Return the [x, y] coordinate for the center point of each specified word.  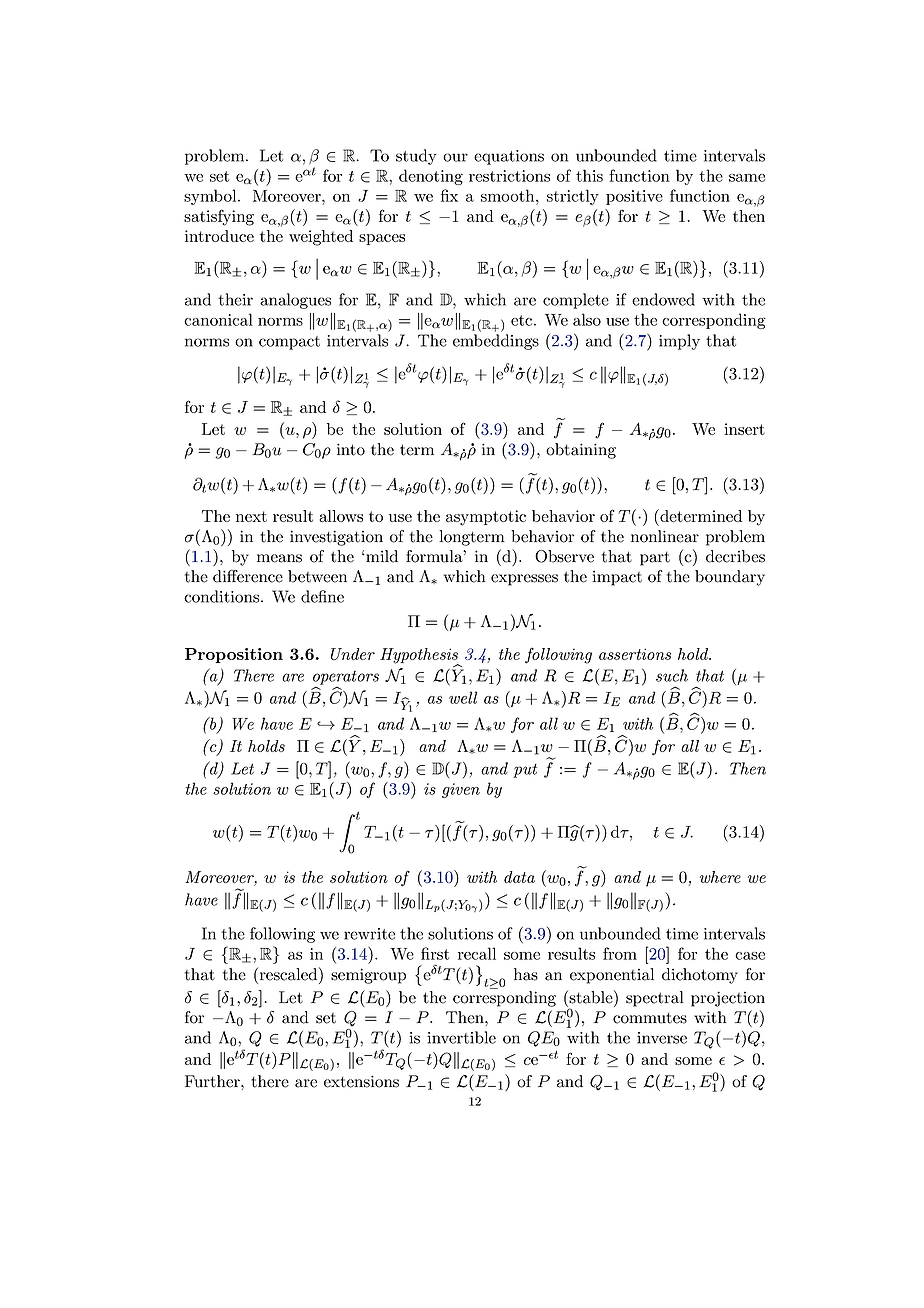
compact [289, 343]
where [720, 877]
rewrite [369, 934]
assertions [635, 654]
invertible [461, 1037]
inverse [662, 1038]
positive [634, 197]
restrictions [509, 176]
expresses [524, 580]
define [322, 596]
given [461, 790]
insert [744, 429]
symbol [211, 197]
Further [213, 1081]
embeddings [496, 342]
